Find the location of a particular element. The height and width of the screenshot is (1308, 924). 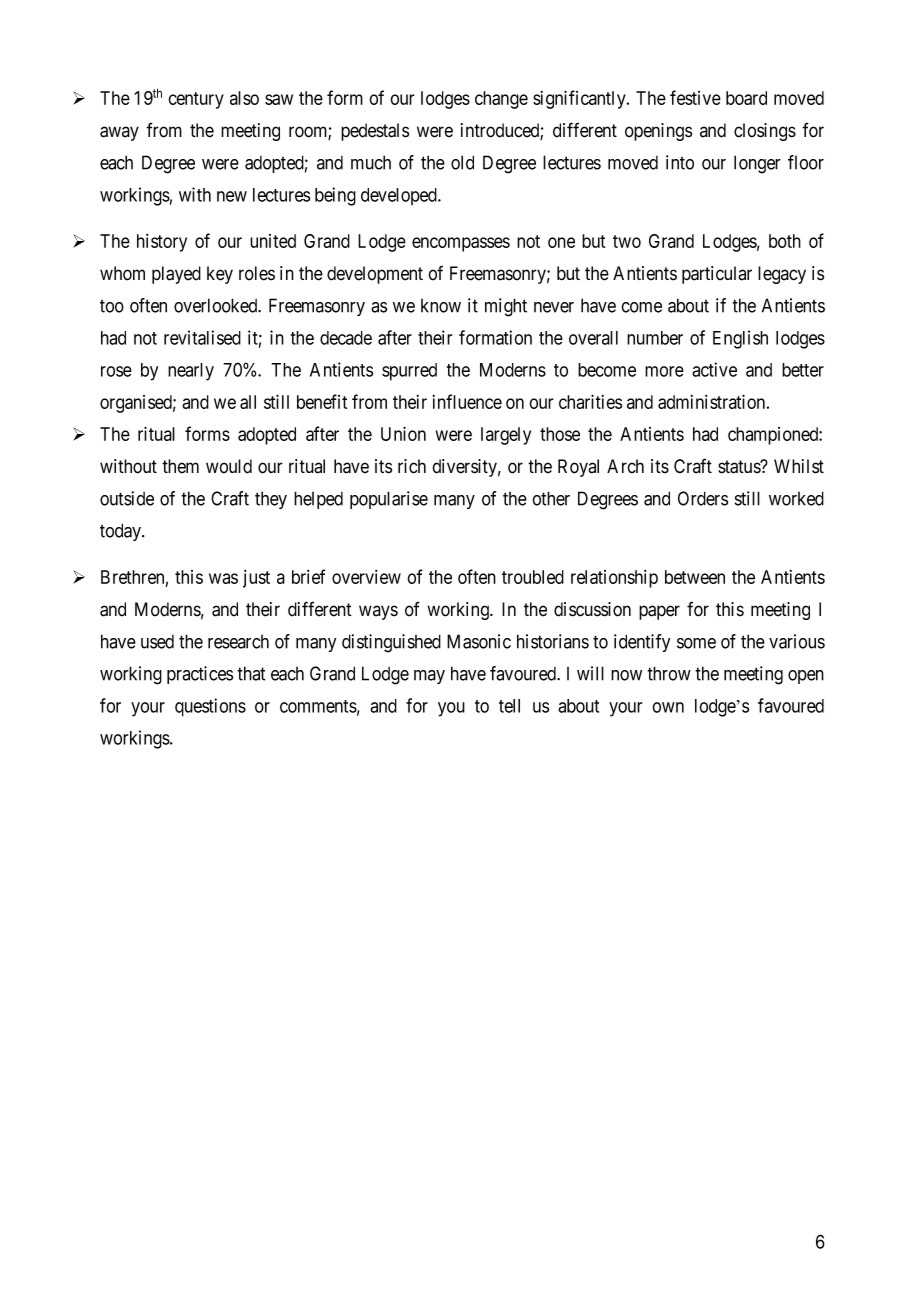

between is located at coordinates (695, 577).
